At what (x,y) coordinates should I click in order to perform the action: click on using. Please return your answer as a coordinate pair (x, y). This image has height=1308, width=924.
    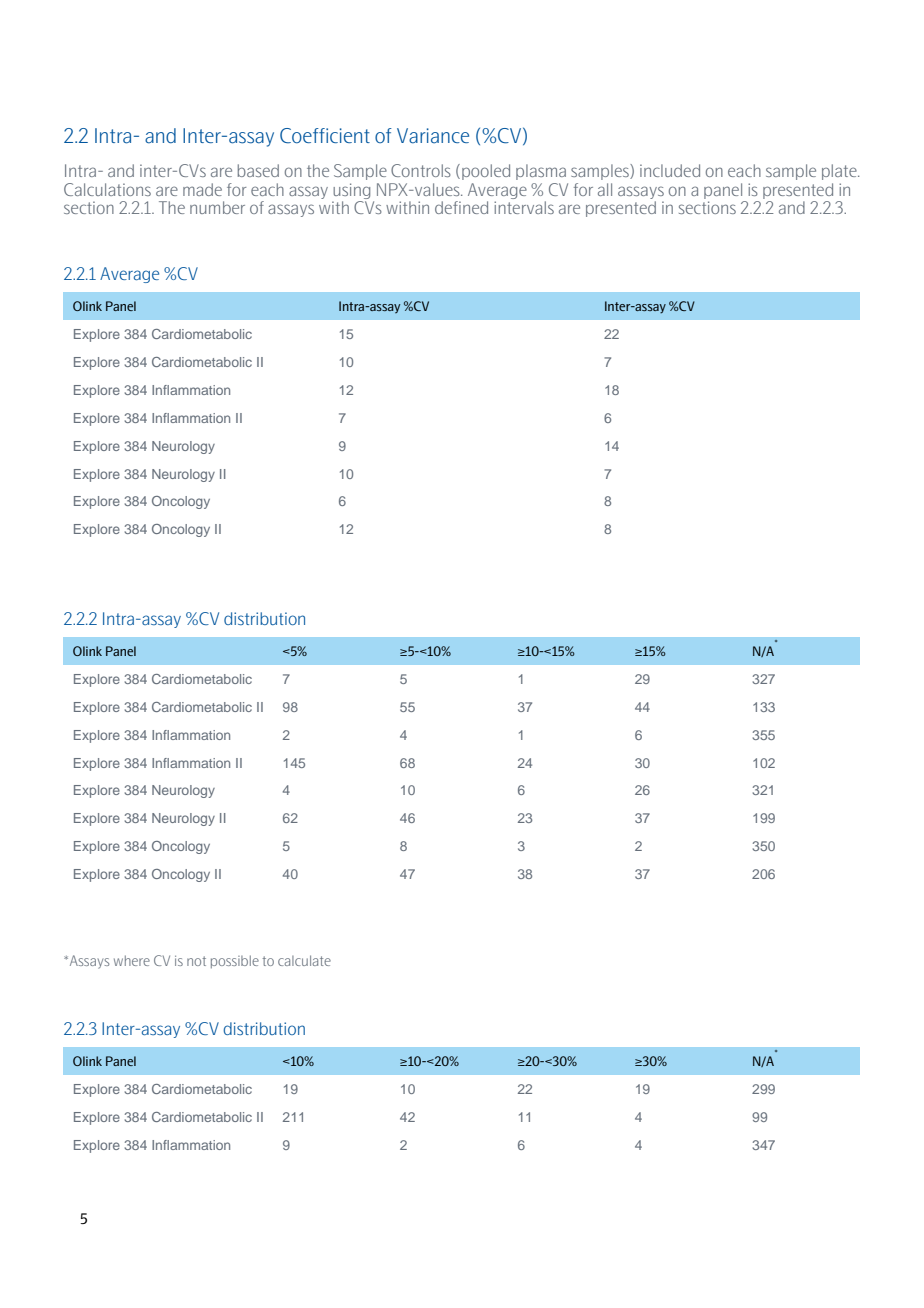
    Looking at the image, I should click on (351, 191).
